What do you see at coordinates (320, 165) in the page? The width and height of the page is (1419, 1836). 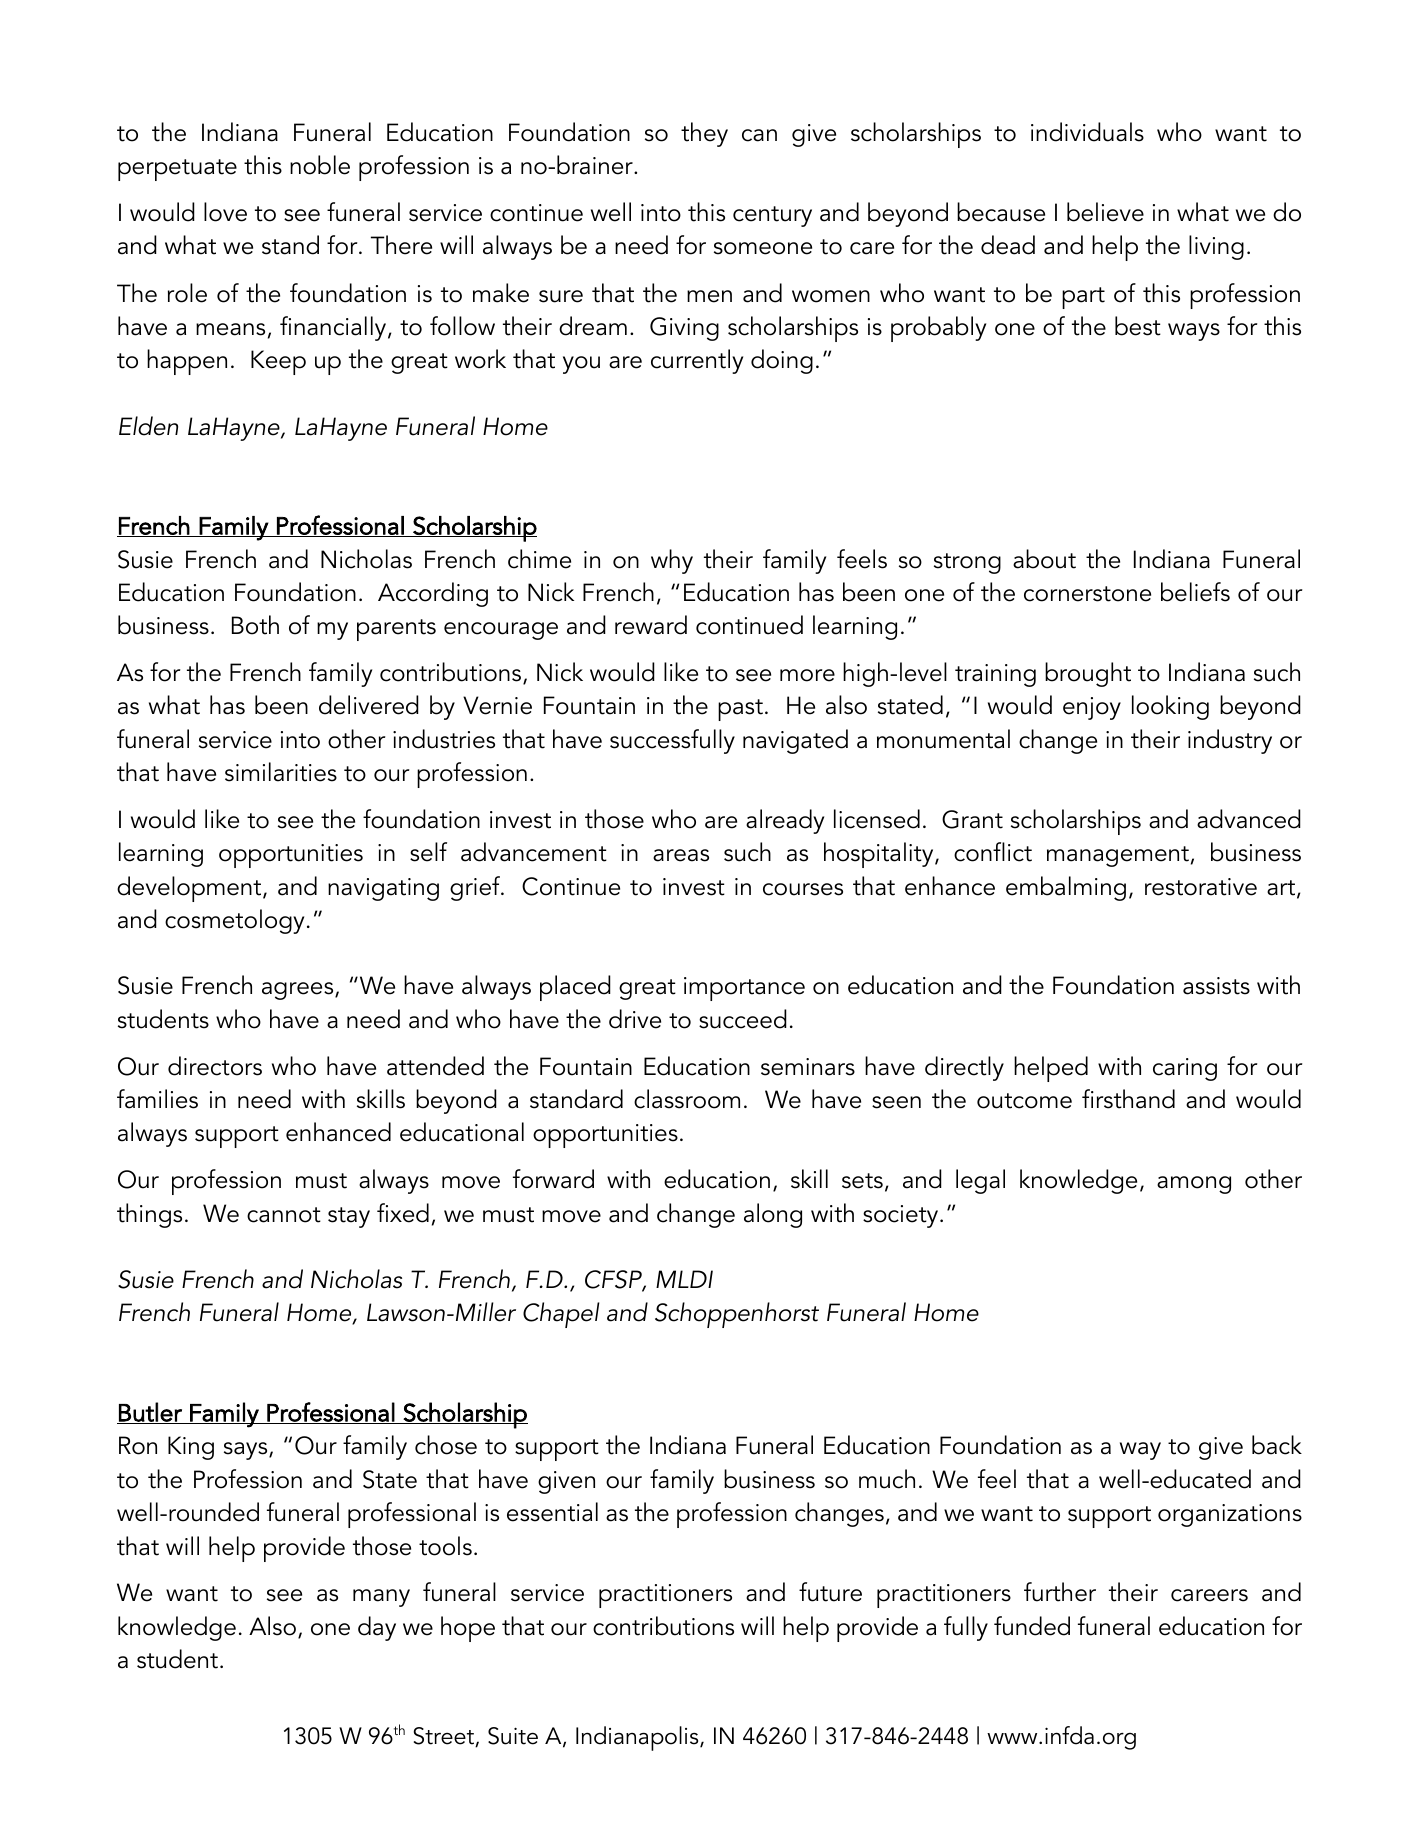 I see `noble` at bounding box center [320, 165].
